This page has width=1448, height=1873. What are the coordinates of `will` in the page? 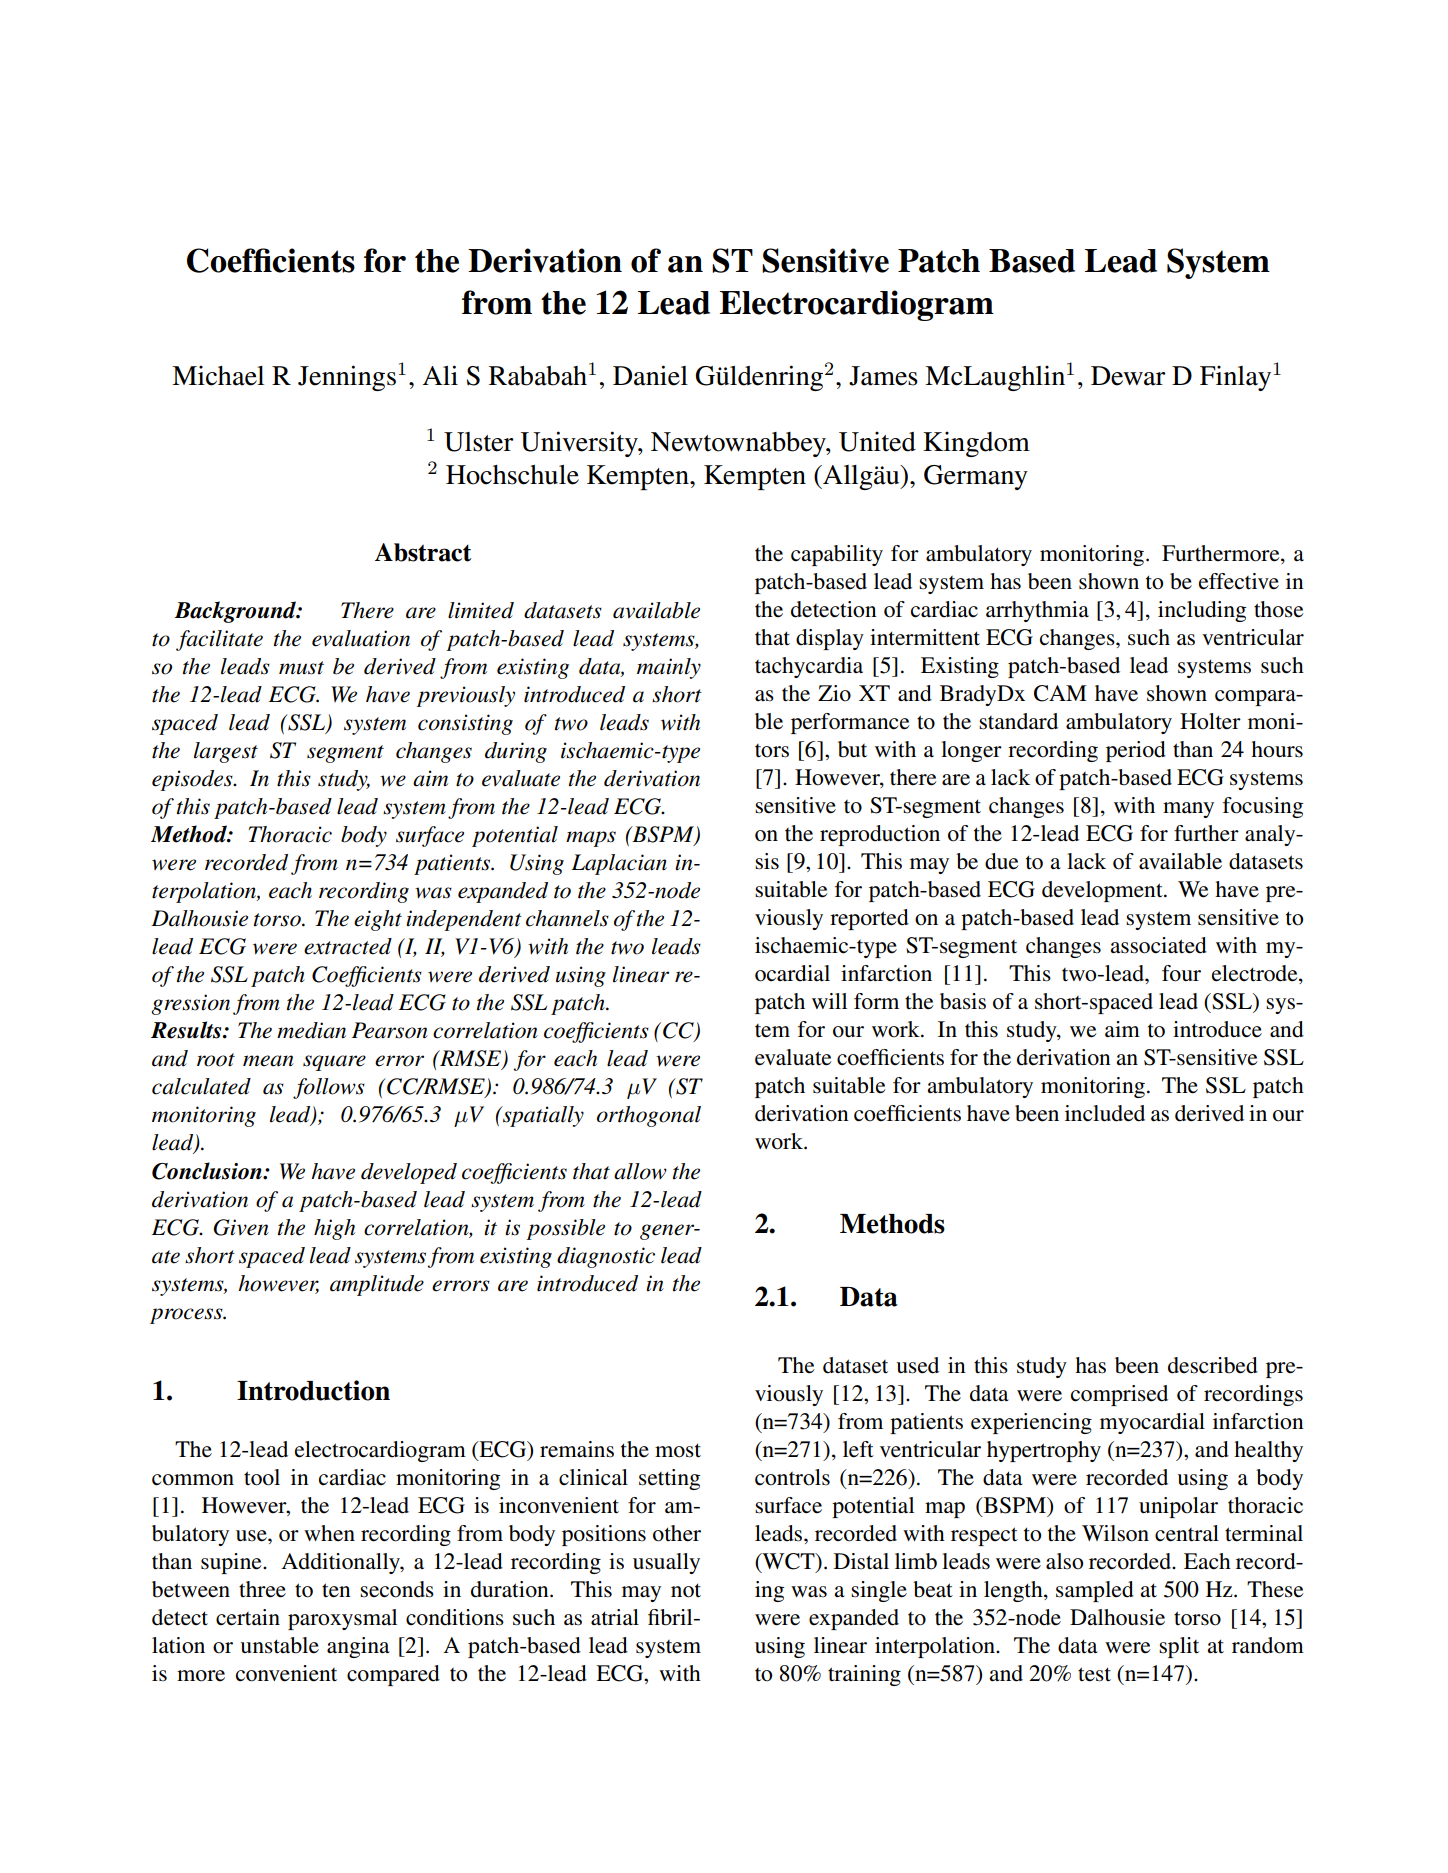 It's located at (829, 1001).
